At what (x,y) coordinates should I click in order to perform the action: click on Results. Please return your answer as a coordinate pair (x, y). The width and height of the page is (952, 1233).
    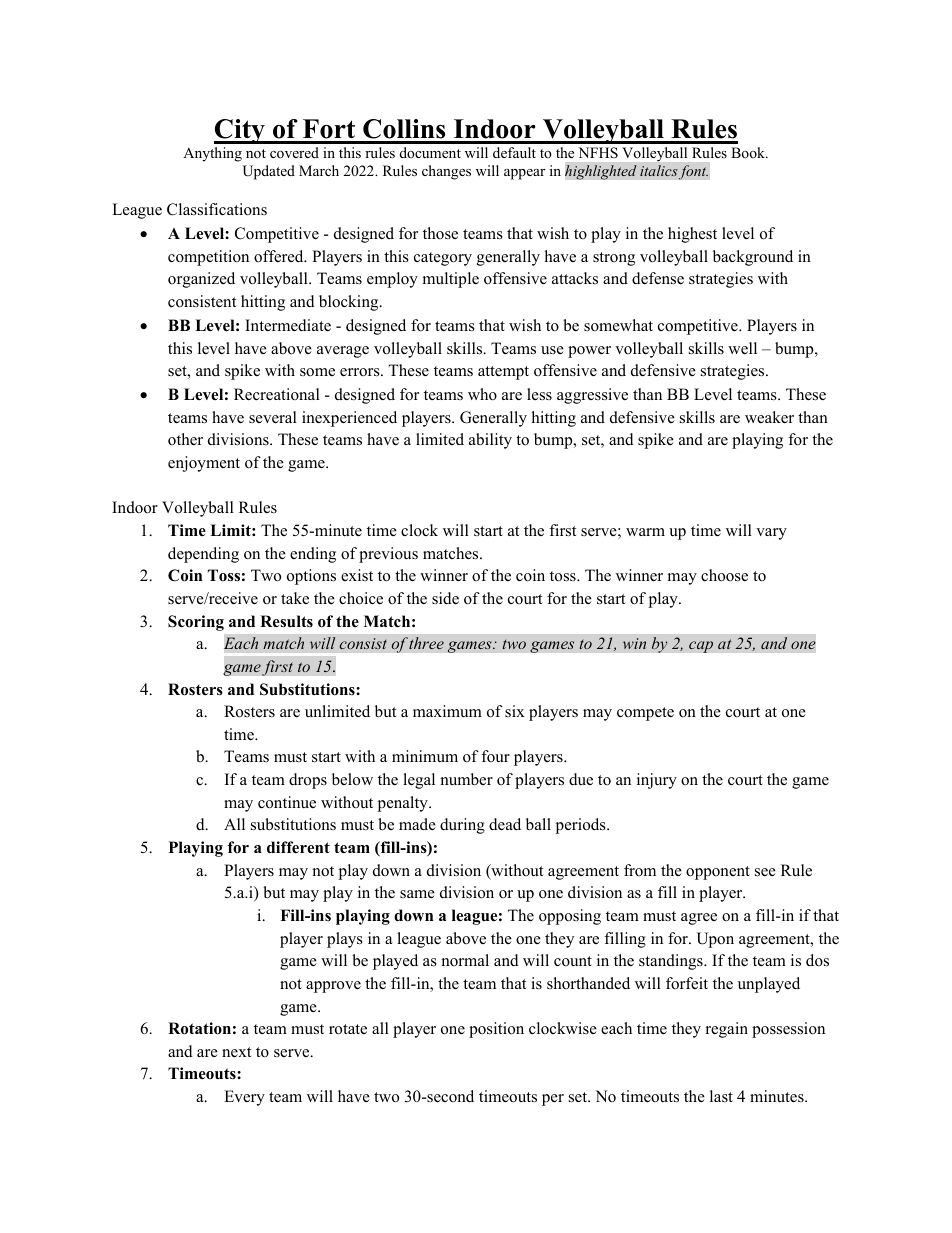
    Looking at the image, I should click on (286, 621).
